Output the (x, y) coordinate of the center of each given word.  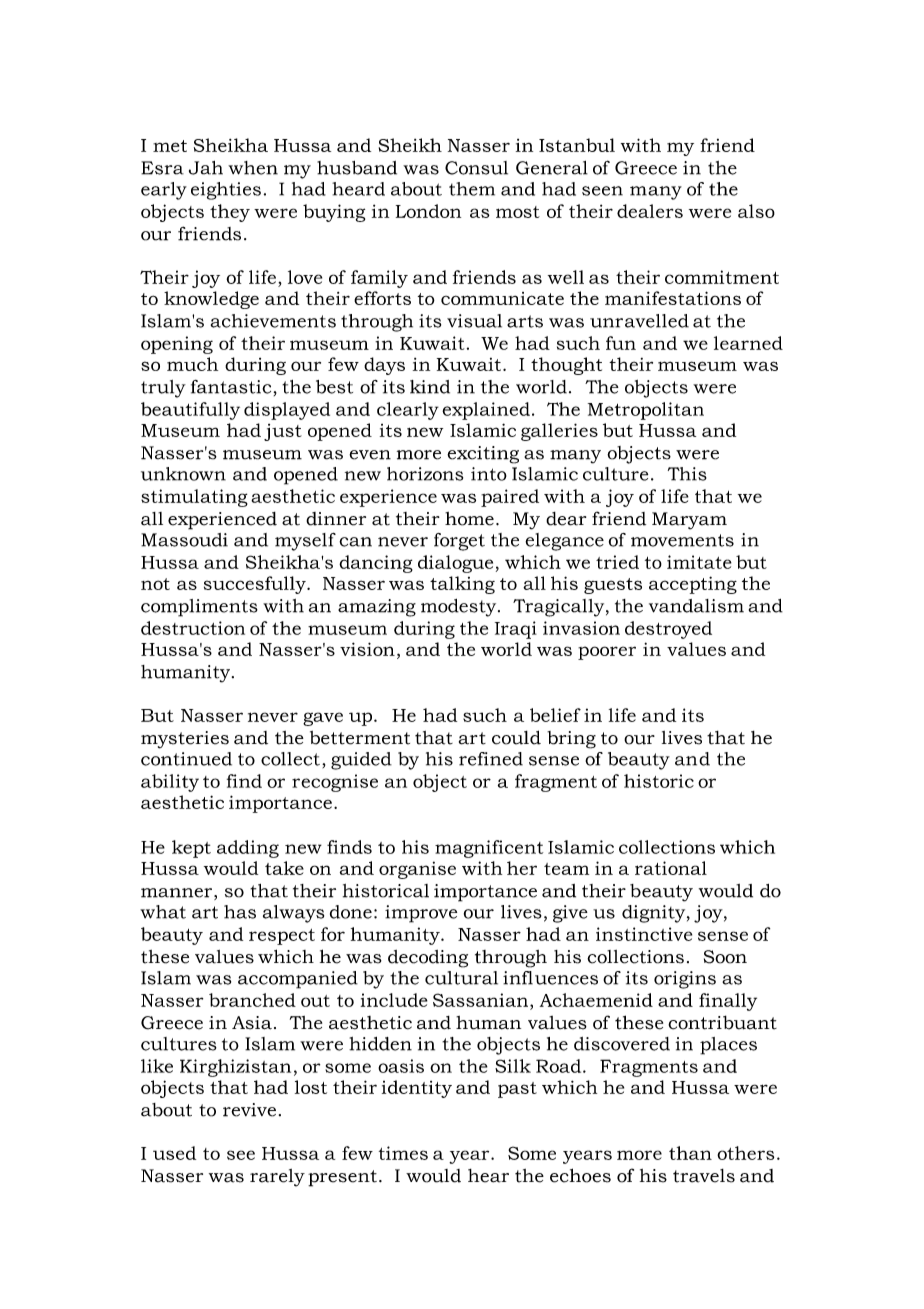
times (403, 1153)
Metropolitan (646, 411)
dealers (650, 211)
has (240, 912)
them (472, 189)
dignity (655, 914)
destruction (193, 628)
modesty (460, 608)
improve (421, 914)
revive (249, 1110)
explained (486, 411)
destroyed (668, 630)
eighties (226, 191)
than (690, 1153)
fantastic (231, 387)
